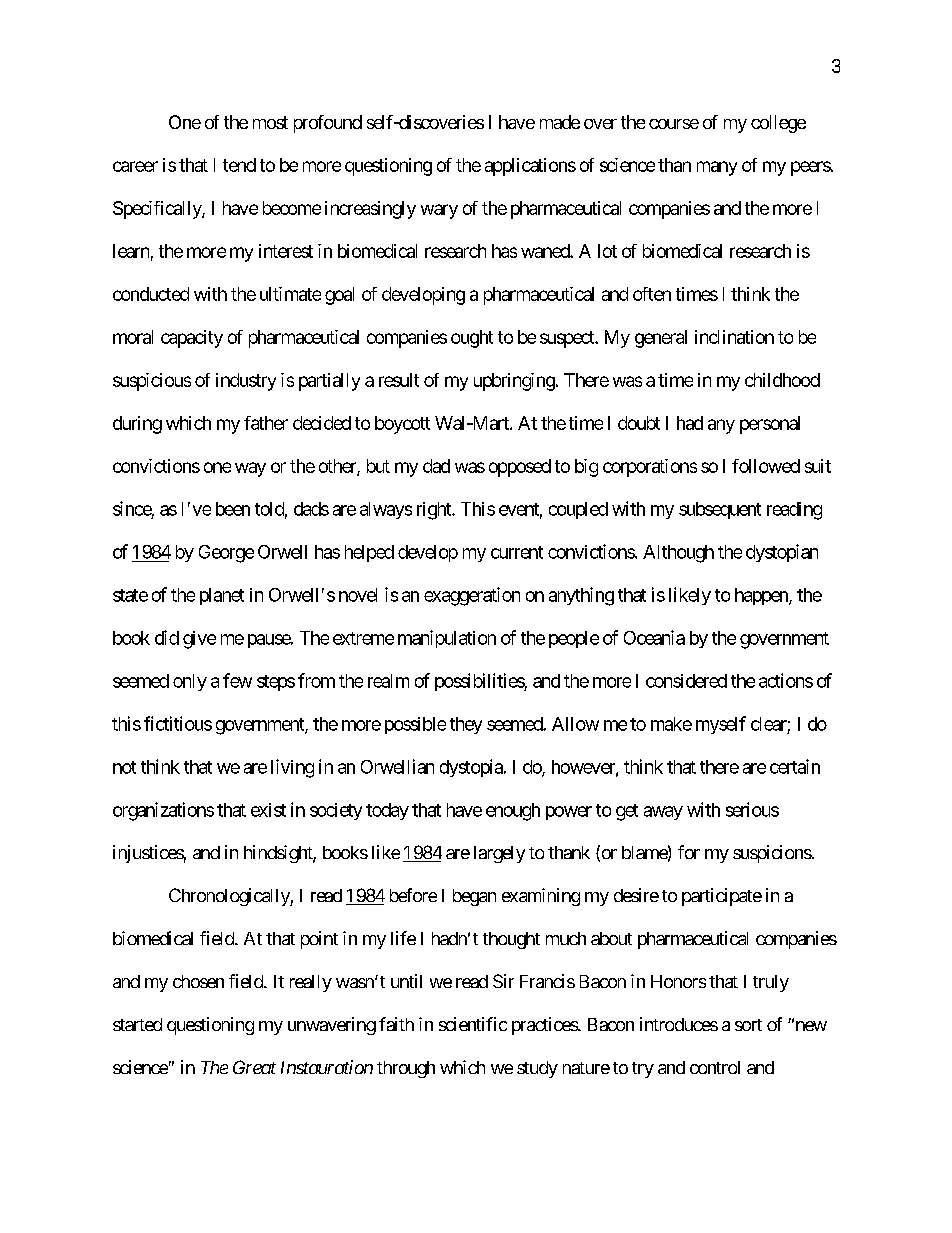 Image resolution: width=952 pixels, height=1233 pixels. What do you see at coordinates (782, 380) in the screenshot?
I see `childhood` at bounding box center [782, 380].
